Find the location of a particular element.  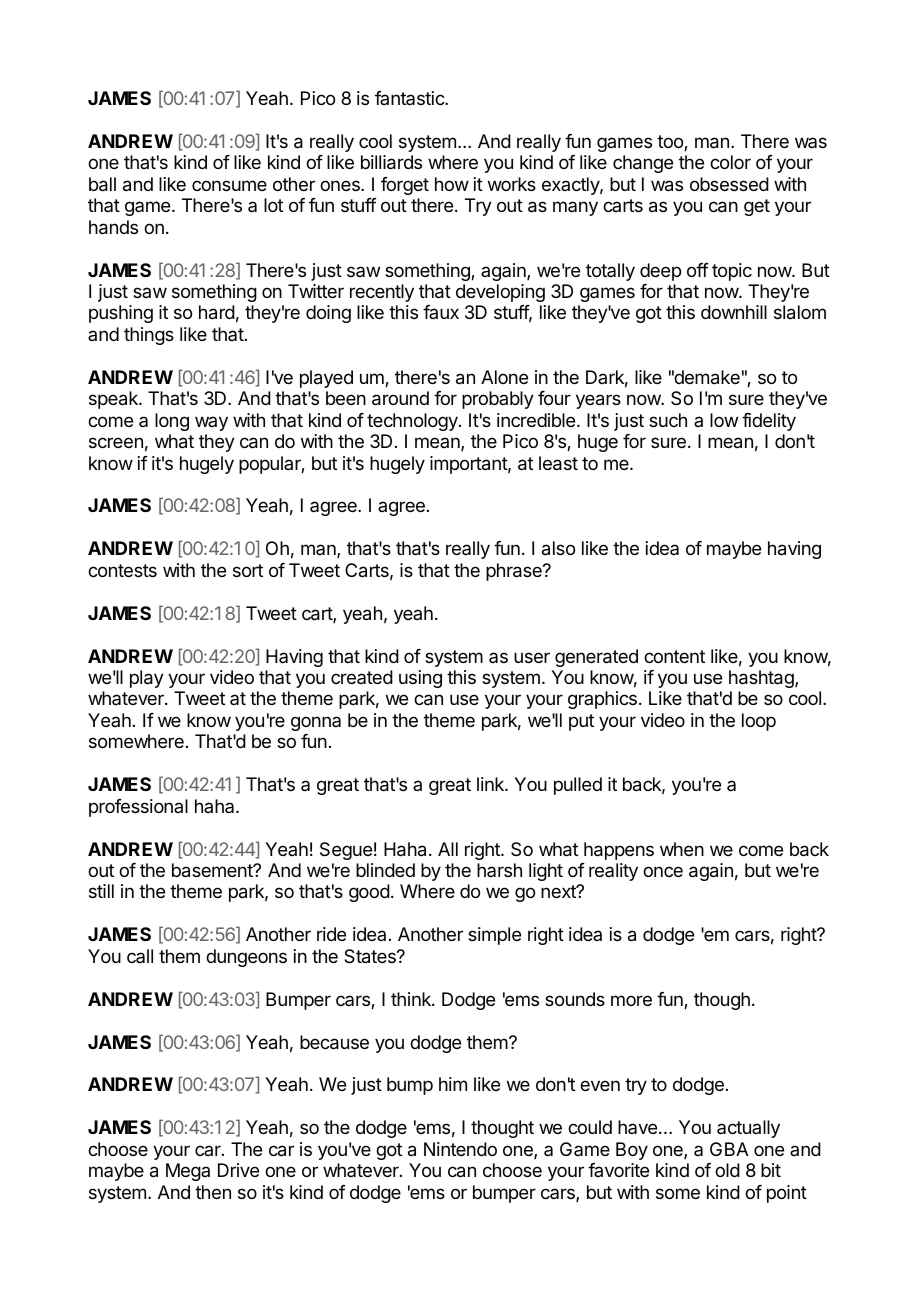

old is located at coordinates (727, 1170).
